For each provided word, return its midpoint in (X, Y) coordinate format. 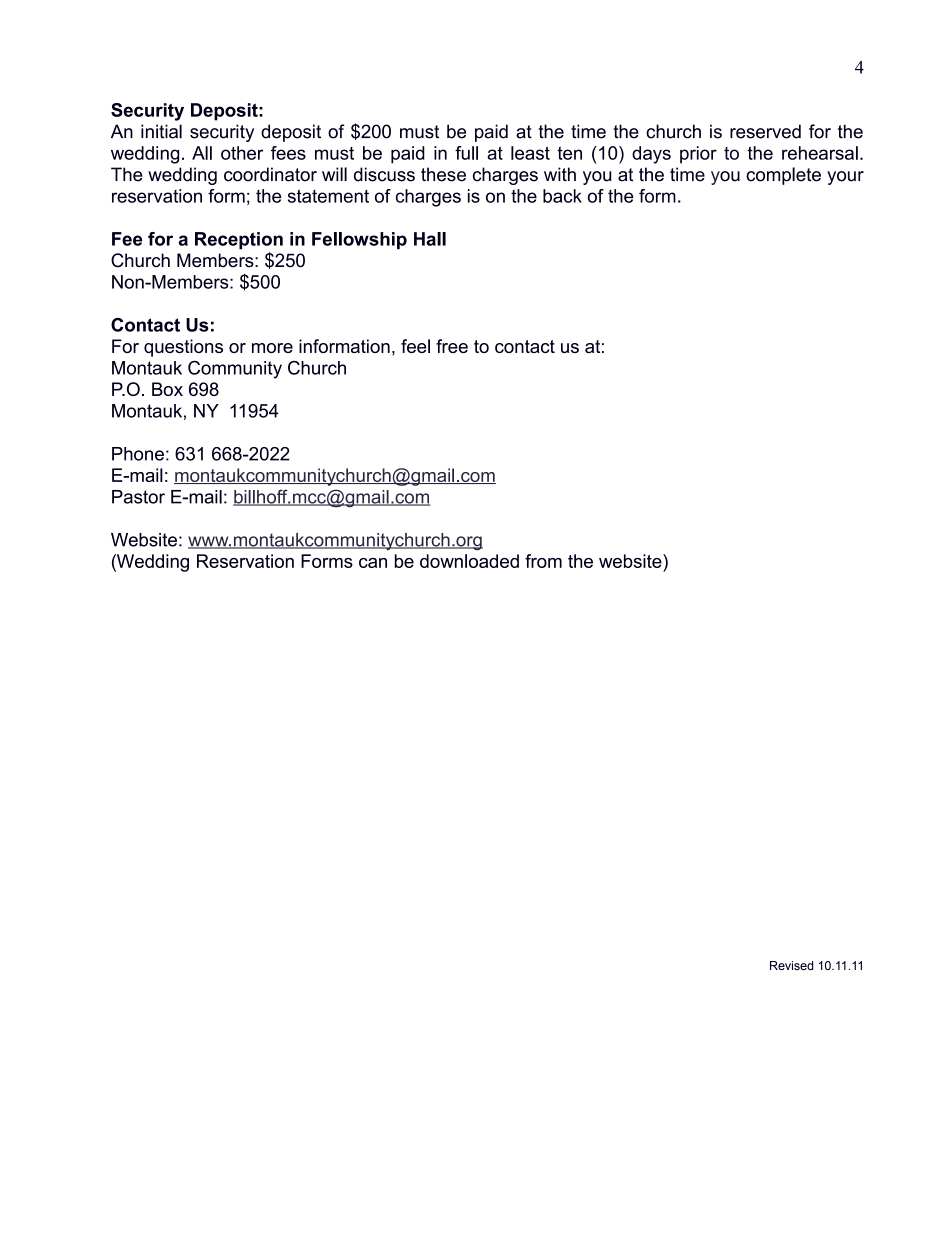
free (452, 346)
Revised (791, 965)
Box (167, 389)
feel (415, 346)
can (373, 563)
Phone (138, 454)
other (242, 153)
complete (783, 176)
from (543, 561)
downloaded (469, 561)
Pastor (138, 497)
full (466, 153)
